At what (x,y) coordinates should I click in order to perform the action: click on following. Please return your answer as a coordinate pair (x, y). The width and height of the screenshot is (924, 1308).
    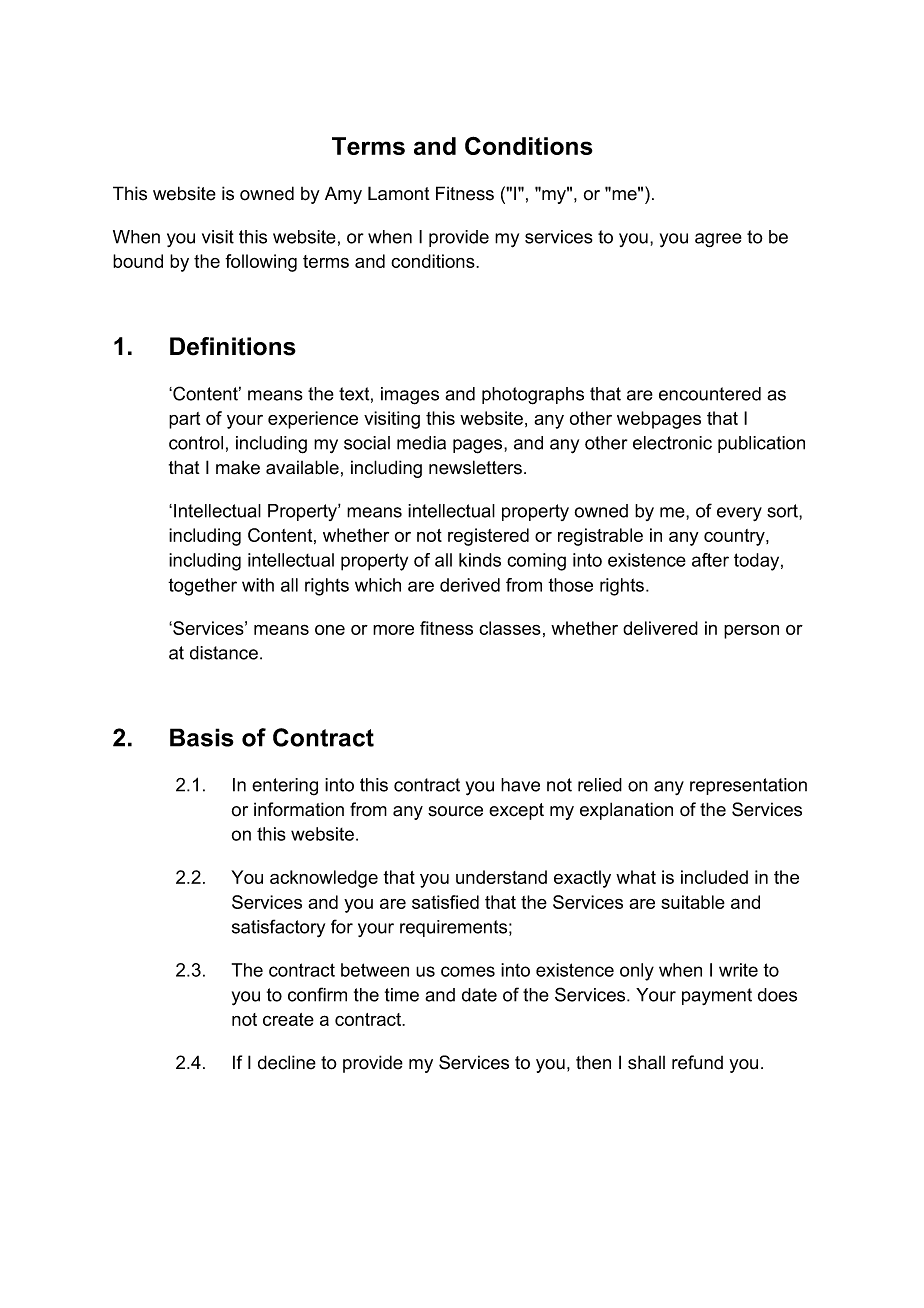
    Looking at the image, I should click on (261, 263).
